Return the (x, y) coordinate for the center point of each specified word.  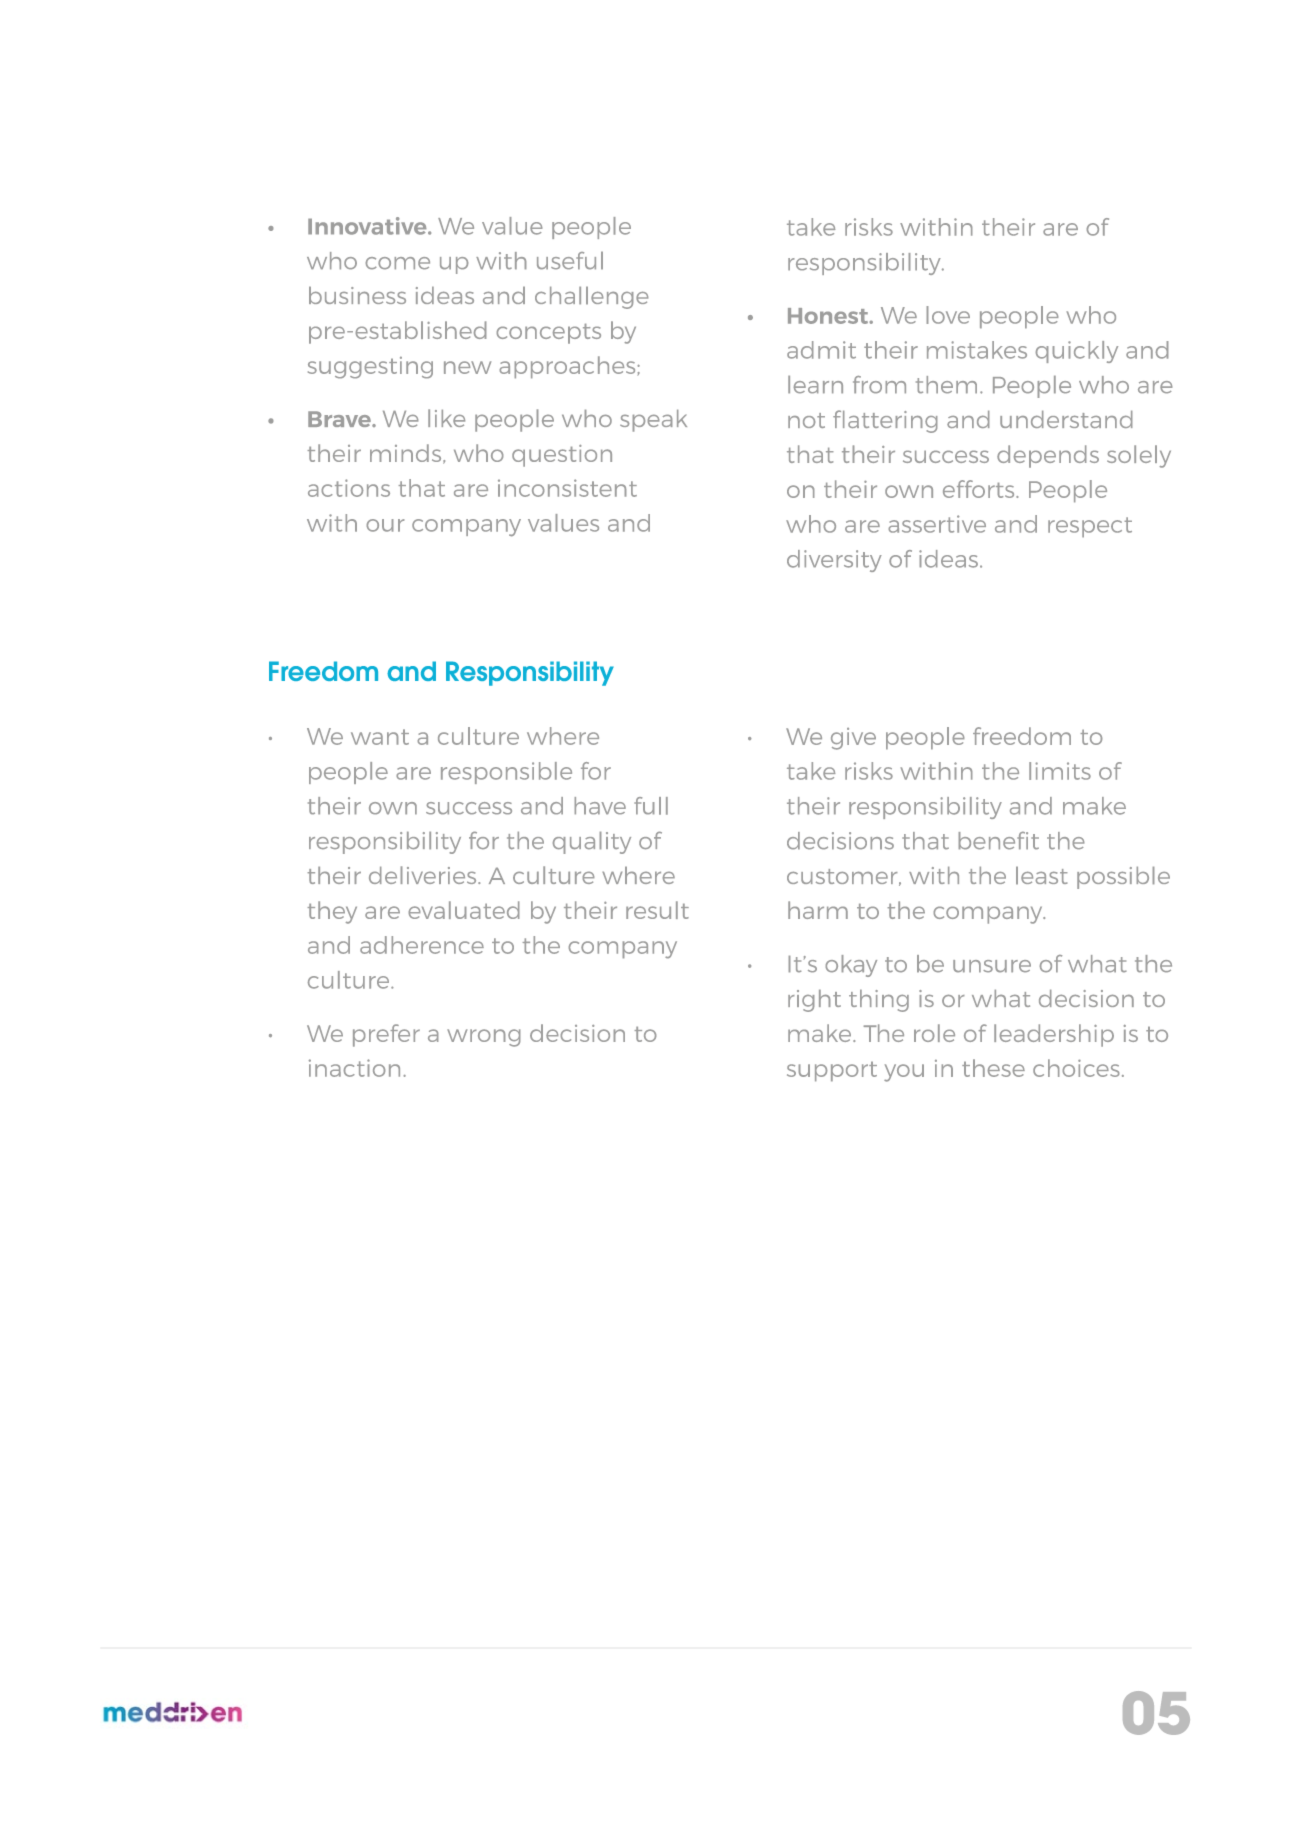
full (651, 806)
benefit (998, 840)
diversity (834, 561)
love (948, 315)
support (832, 1071)
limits (1060, 771)
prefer (386, 1035)
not (806, 420)
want (380, 737)
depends (1048, 456)
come (397, 263)
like (446, 418)
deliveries (424, 875)
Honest (829, 316)
